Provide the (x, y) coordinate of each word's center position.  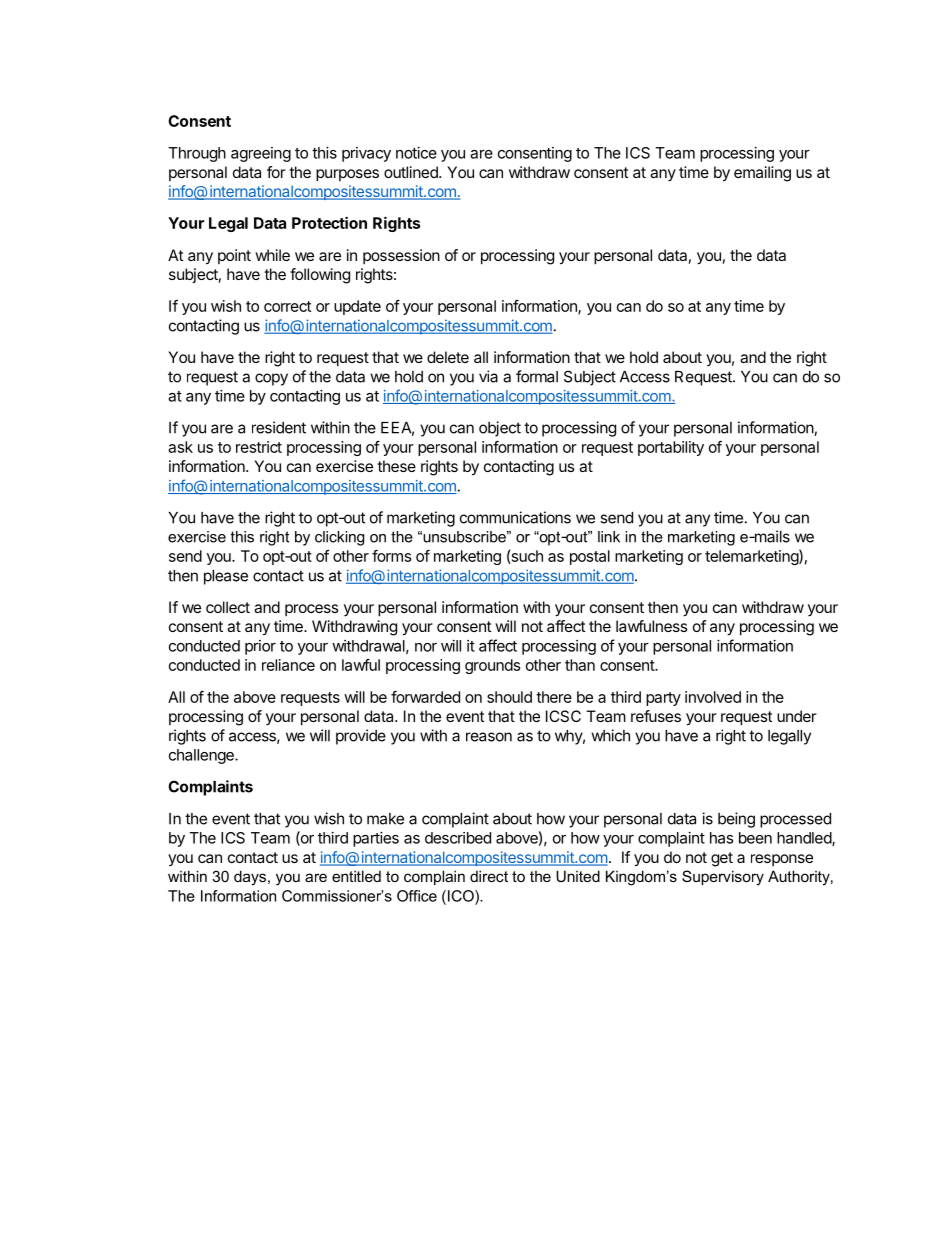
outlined (412, 172)
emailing (762, 174)
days (250, 878)
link (609, 537)
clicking (339, 538)
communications (515, 517)
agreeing (261, 154)
